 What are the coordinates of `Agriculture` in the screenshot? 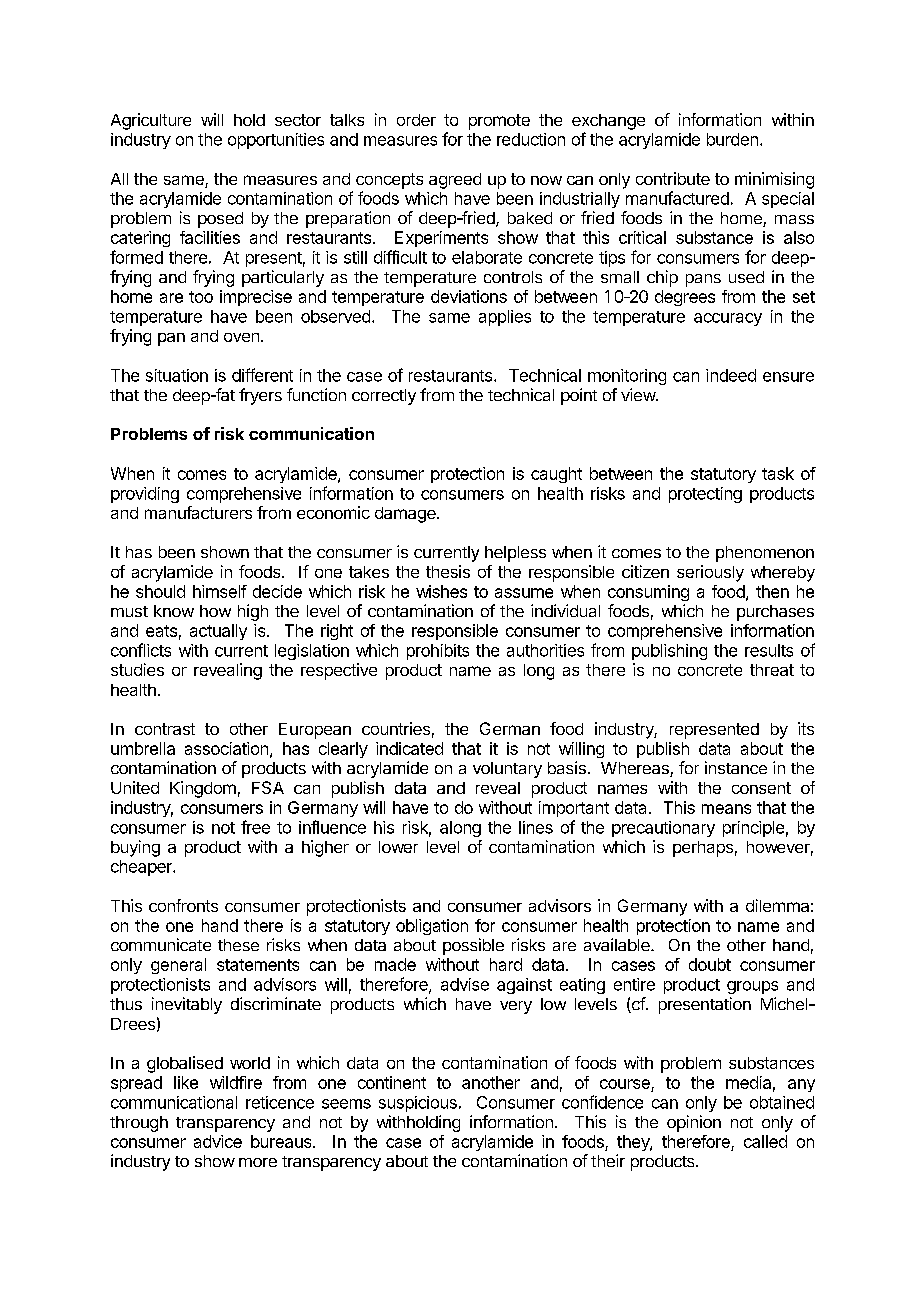 It's located at (151, 121).
